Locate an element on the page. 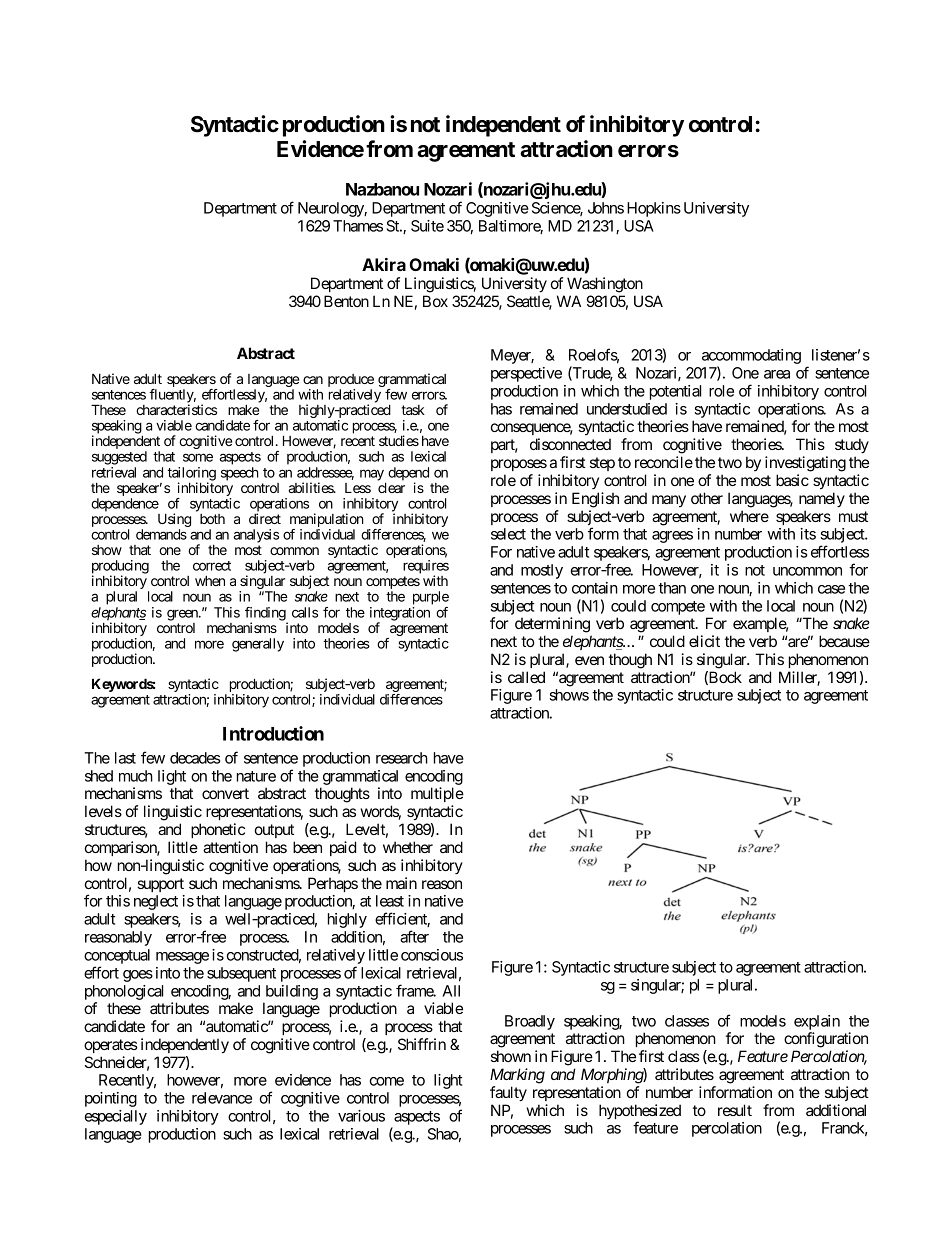 The width and height of the document is (952, 1233). relevance is located at coordinates (222, 1098).
